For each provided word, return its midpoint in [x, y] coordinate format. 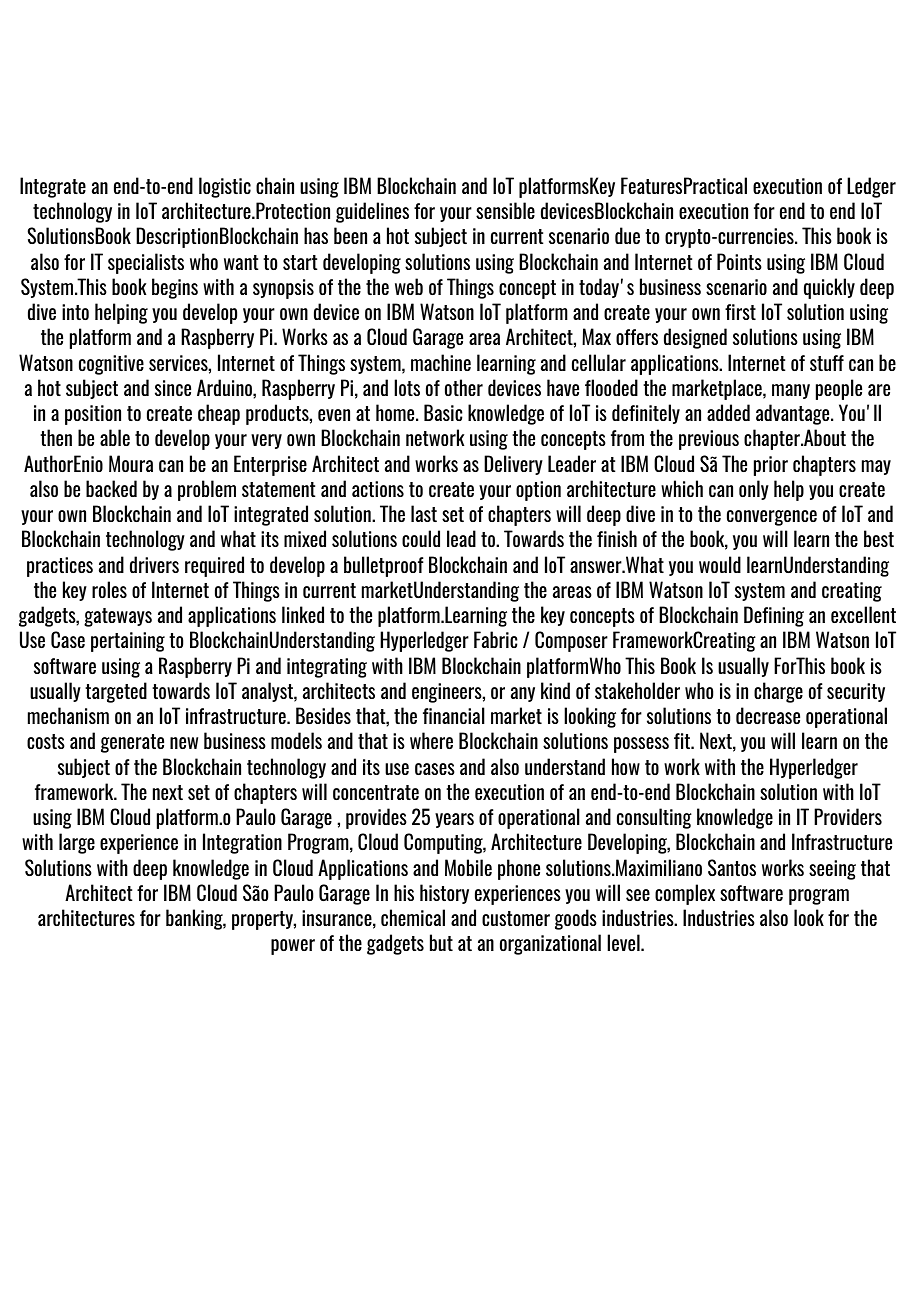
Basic [443, 412]
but [441, 942]
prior [771, 466]
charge [778, 692]
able [115, 437]
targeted [116, 692]
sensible [505, 210]
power [293, 947]
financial [454, 715]
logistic [225, 187]
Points [739, 261]
